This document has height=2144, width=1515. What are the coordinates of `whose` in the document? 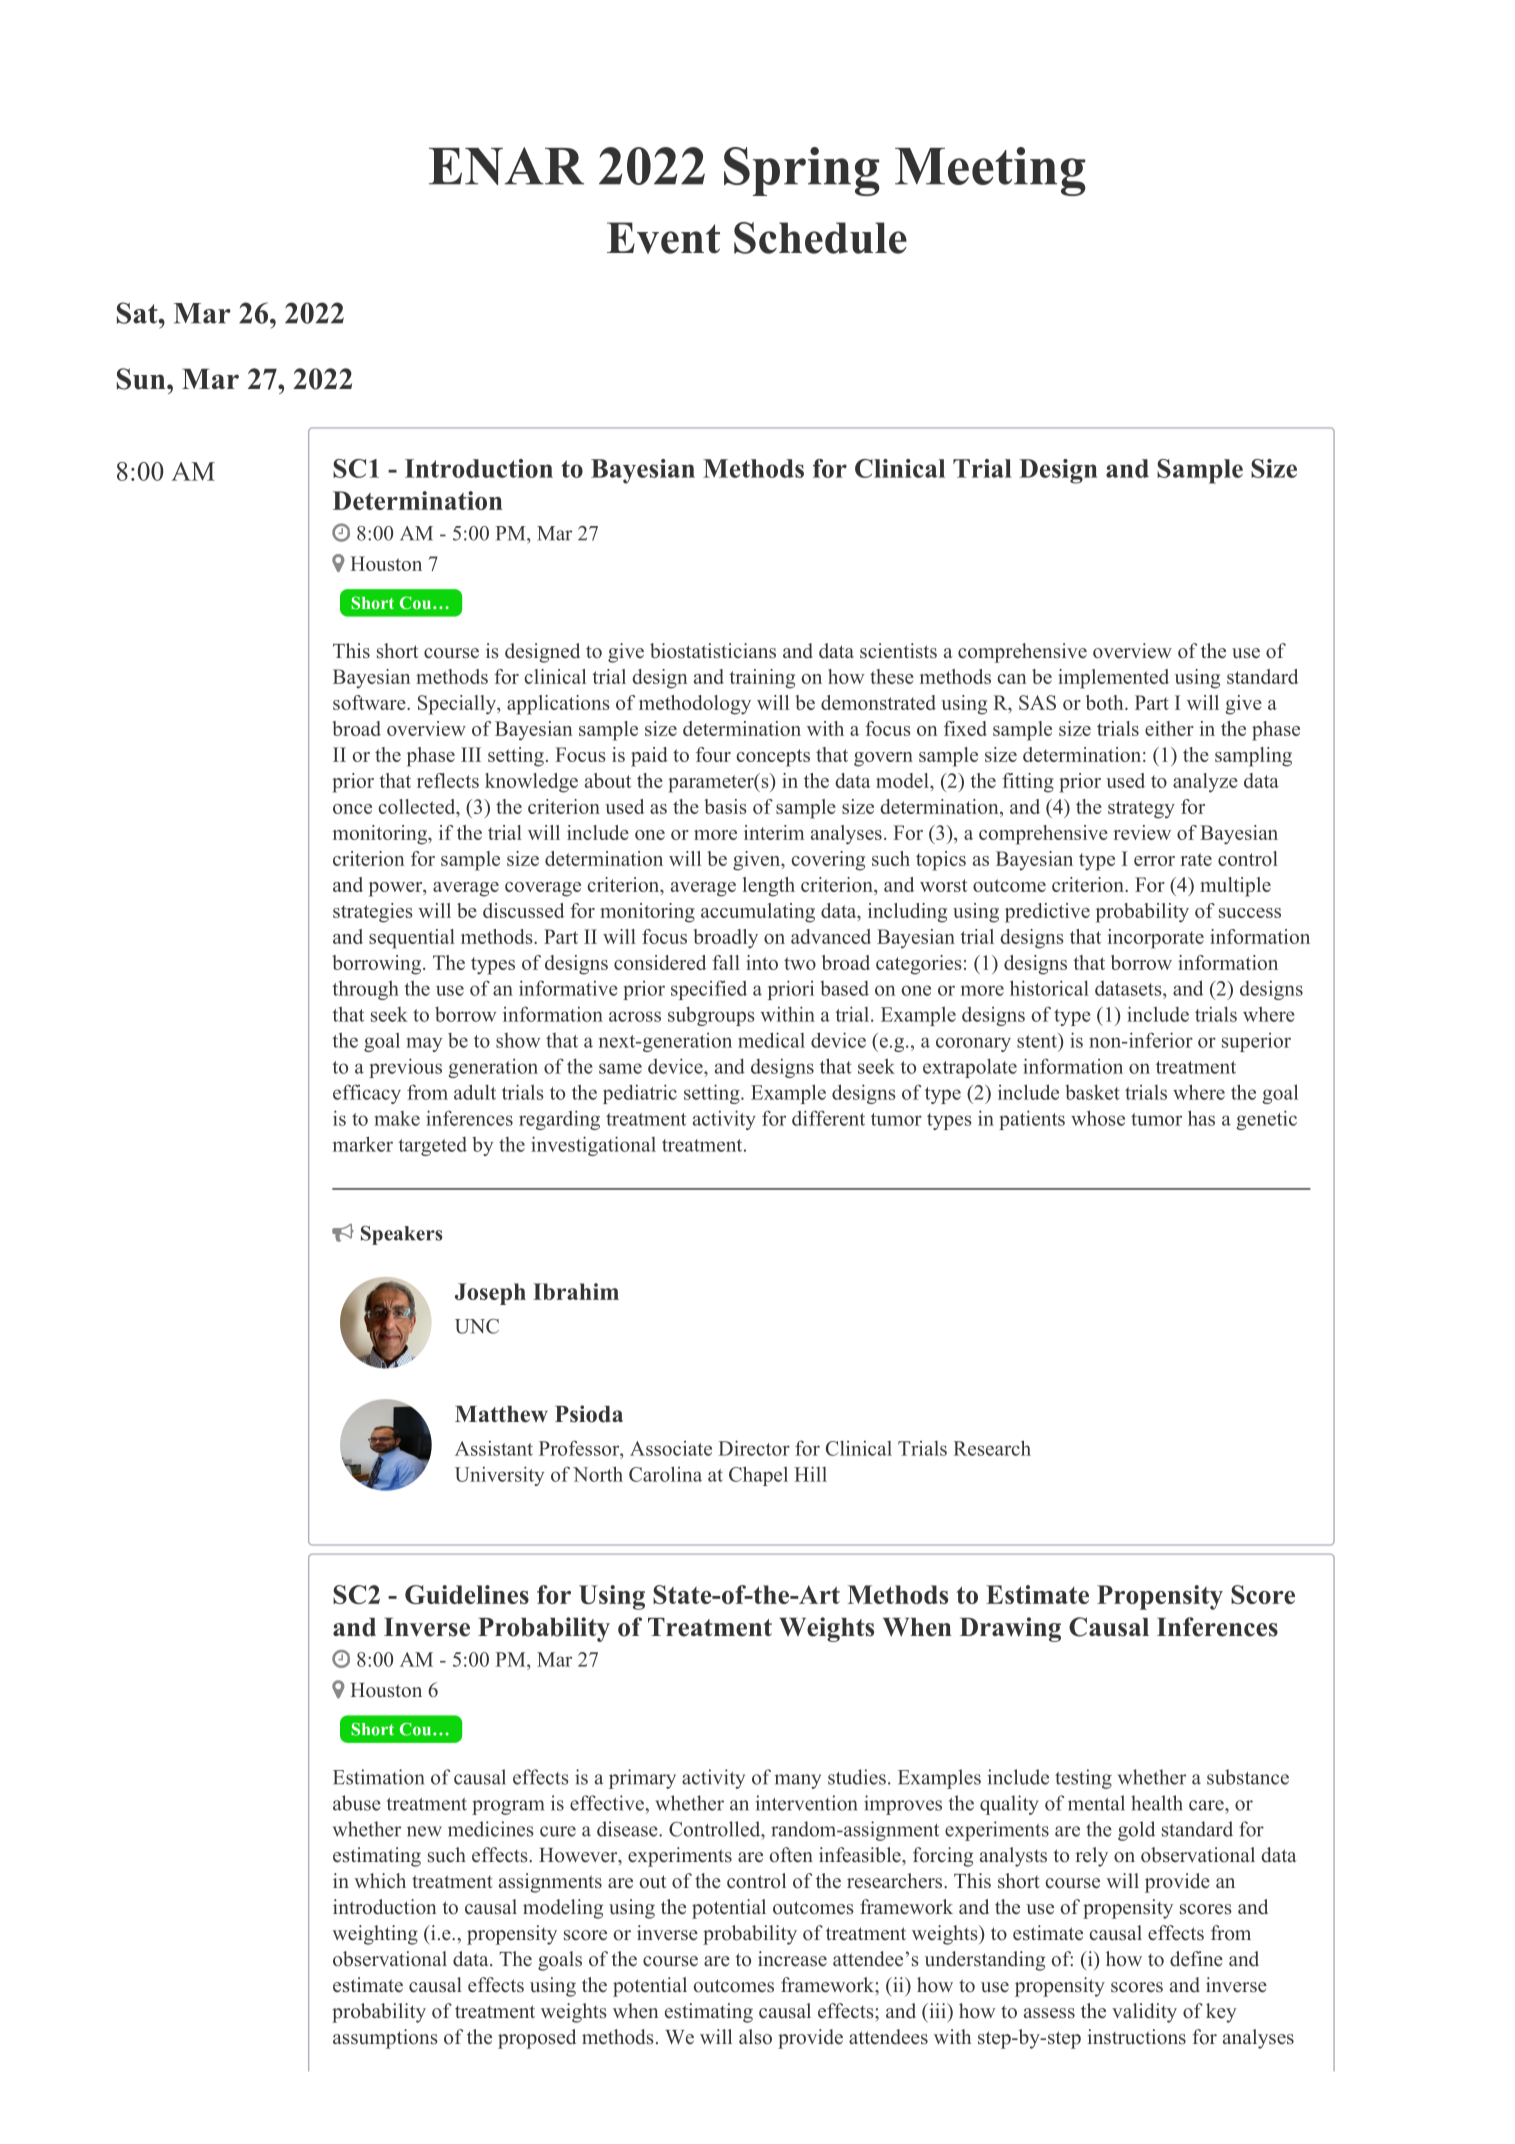 It's located at (1098, 1118).
